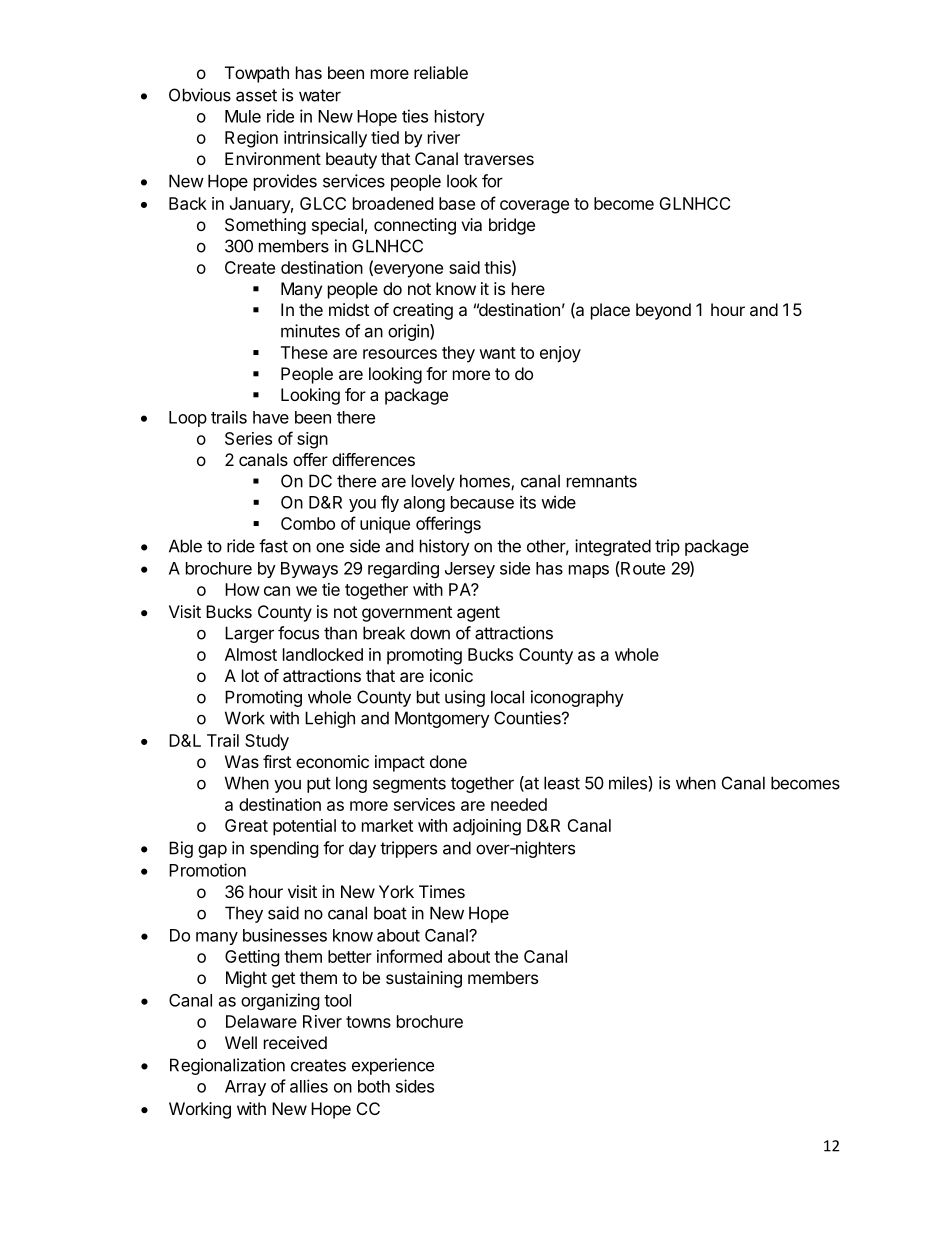 The width and height of the image is (952, 1233). What do you see at coordinates (243, 116) in the image?
I see `Mule` at bounding box center [243, 116].
